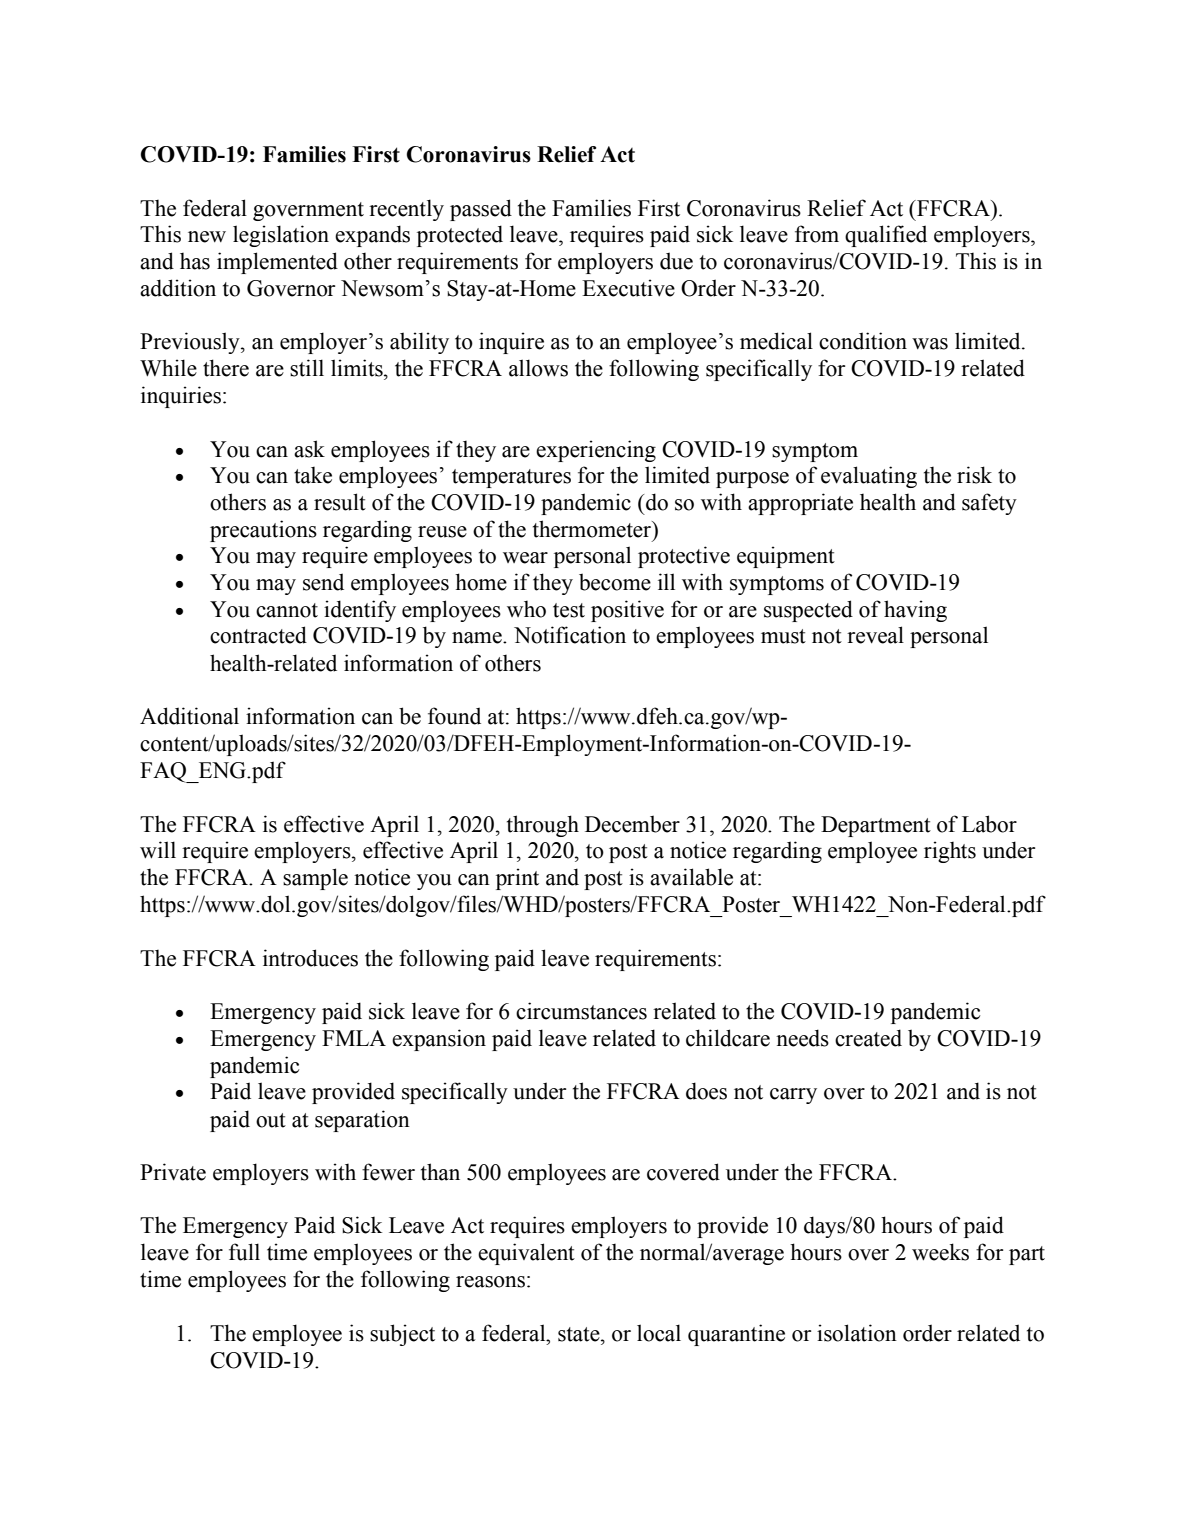 The image size is (1185, 1533). Describe the element at coordinates (593, 529) in the screenshot. I see `thermometer` at that location.
